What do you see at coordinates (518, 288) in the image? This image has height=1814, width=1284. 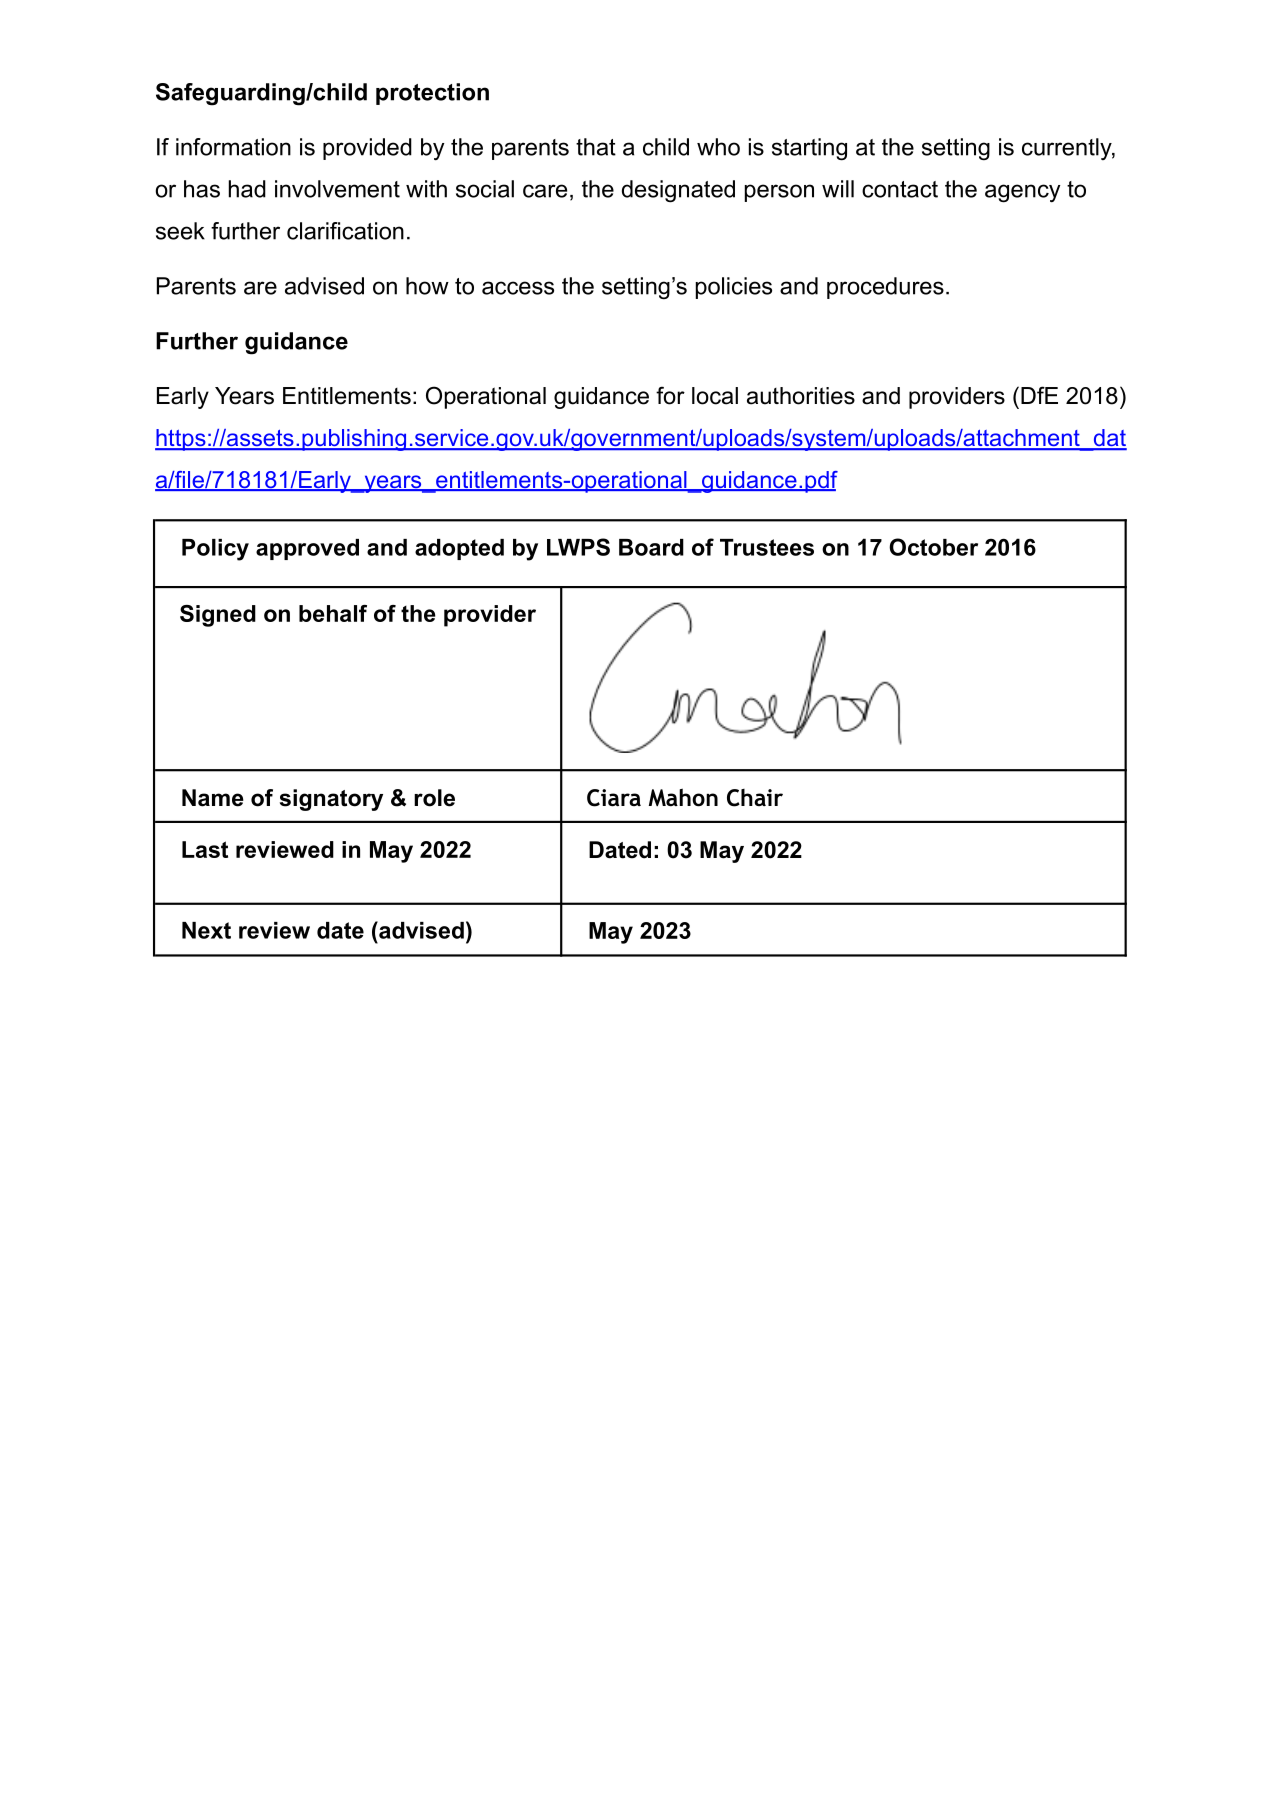 I see `access` at bounding box center [518, 288].
